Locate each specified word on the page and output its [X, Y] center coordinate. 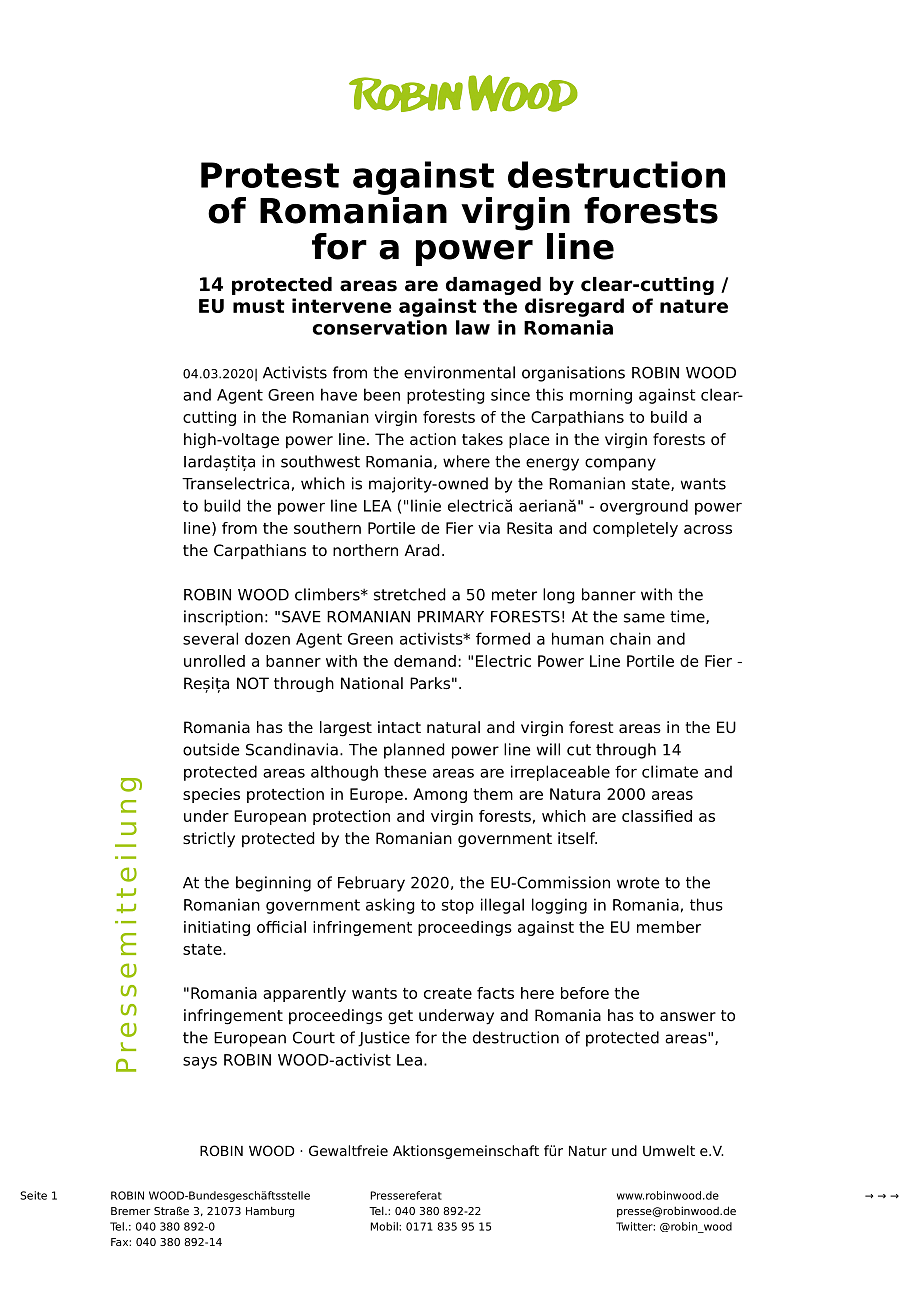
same [644, 618]
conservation [380, 327]
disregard [574, 307]
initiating [217, 928]
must [259, 306]
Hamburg [270, 1212]
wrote [638, 883]
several [210, 638]
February [371, 884]
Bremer [131, 1211]
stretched [409, 594]
